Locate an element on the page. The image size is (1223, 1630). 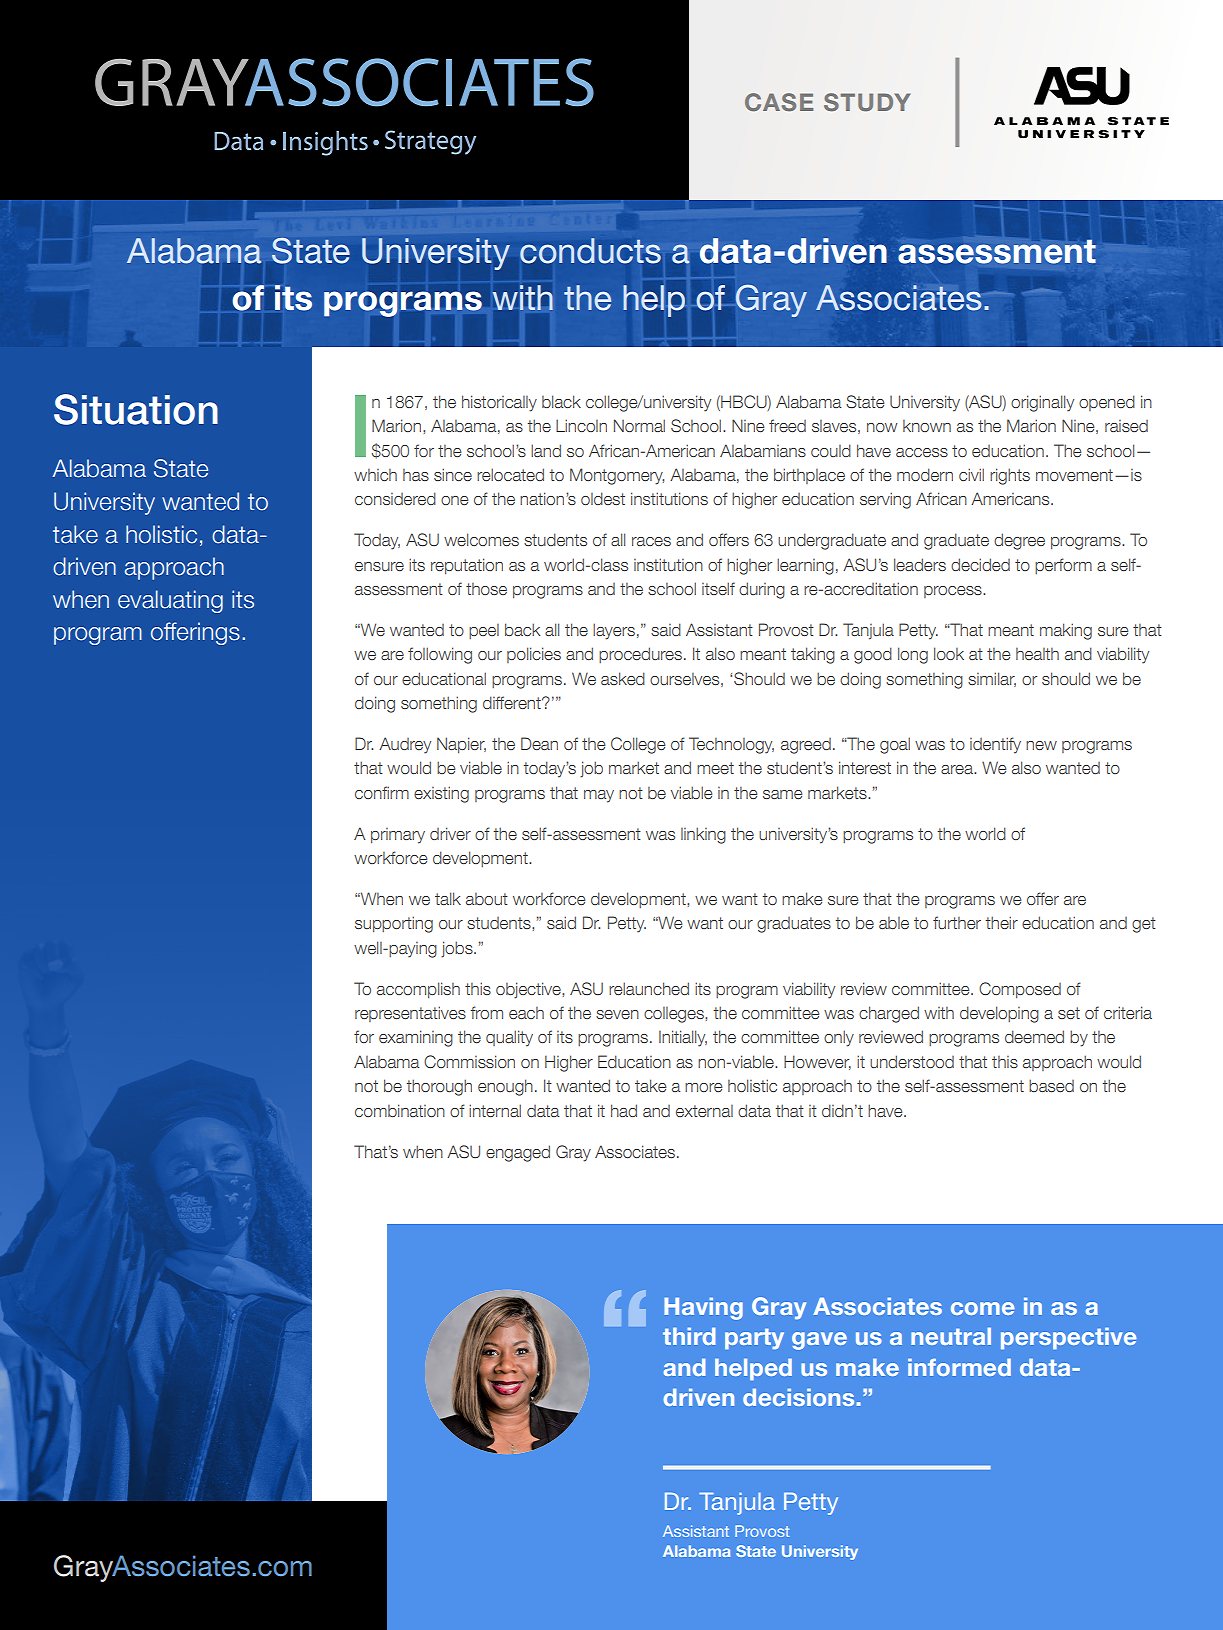
STUDY is located at coordinates (867, 102).
